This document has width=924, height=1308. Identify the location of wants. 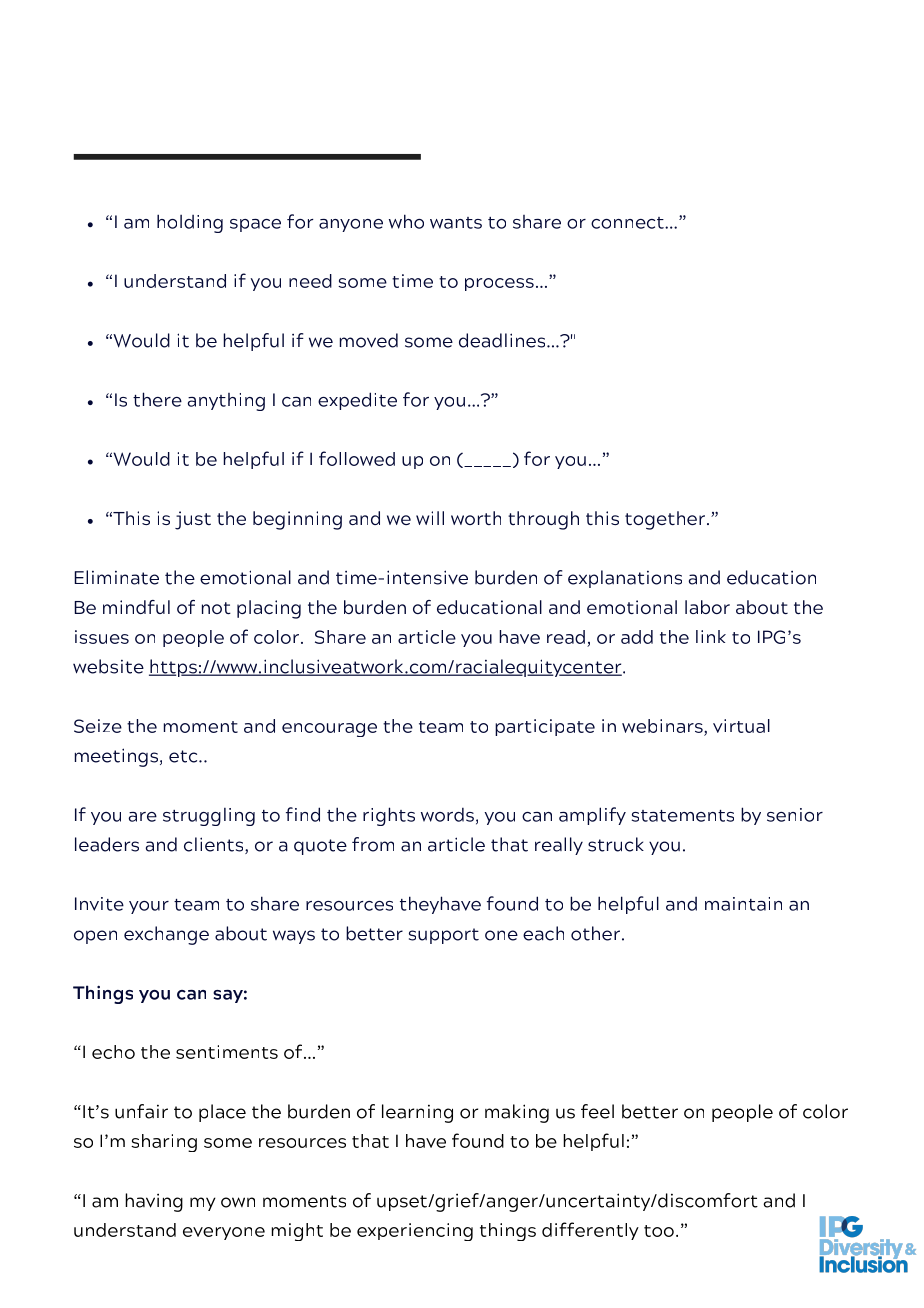
(456, 223).
